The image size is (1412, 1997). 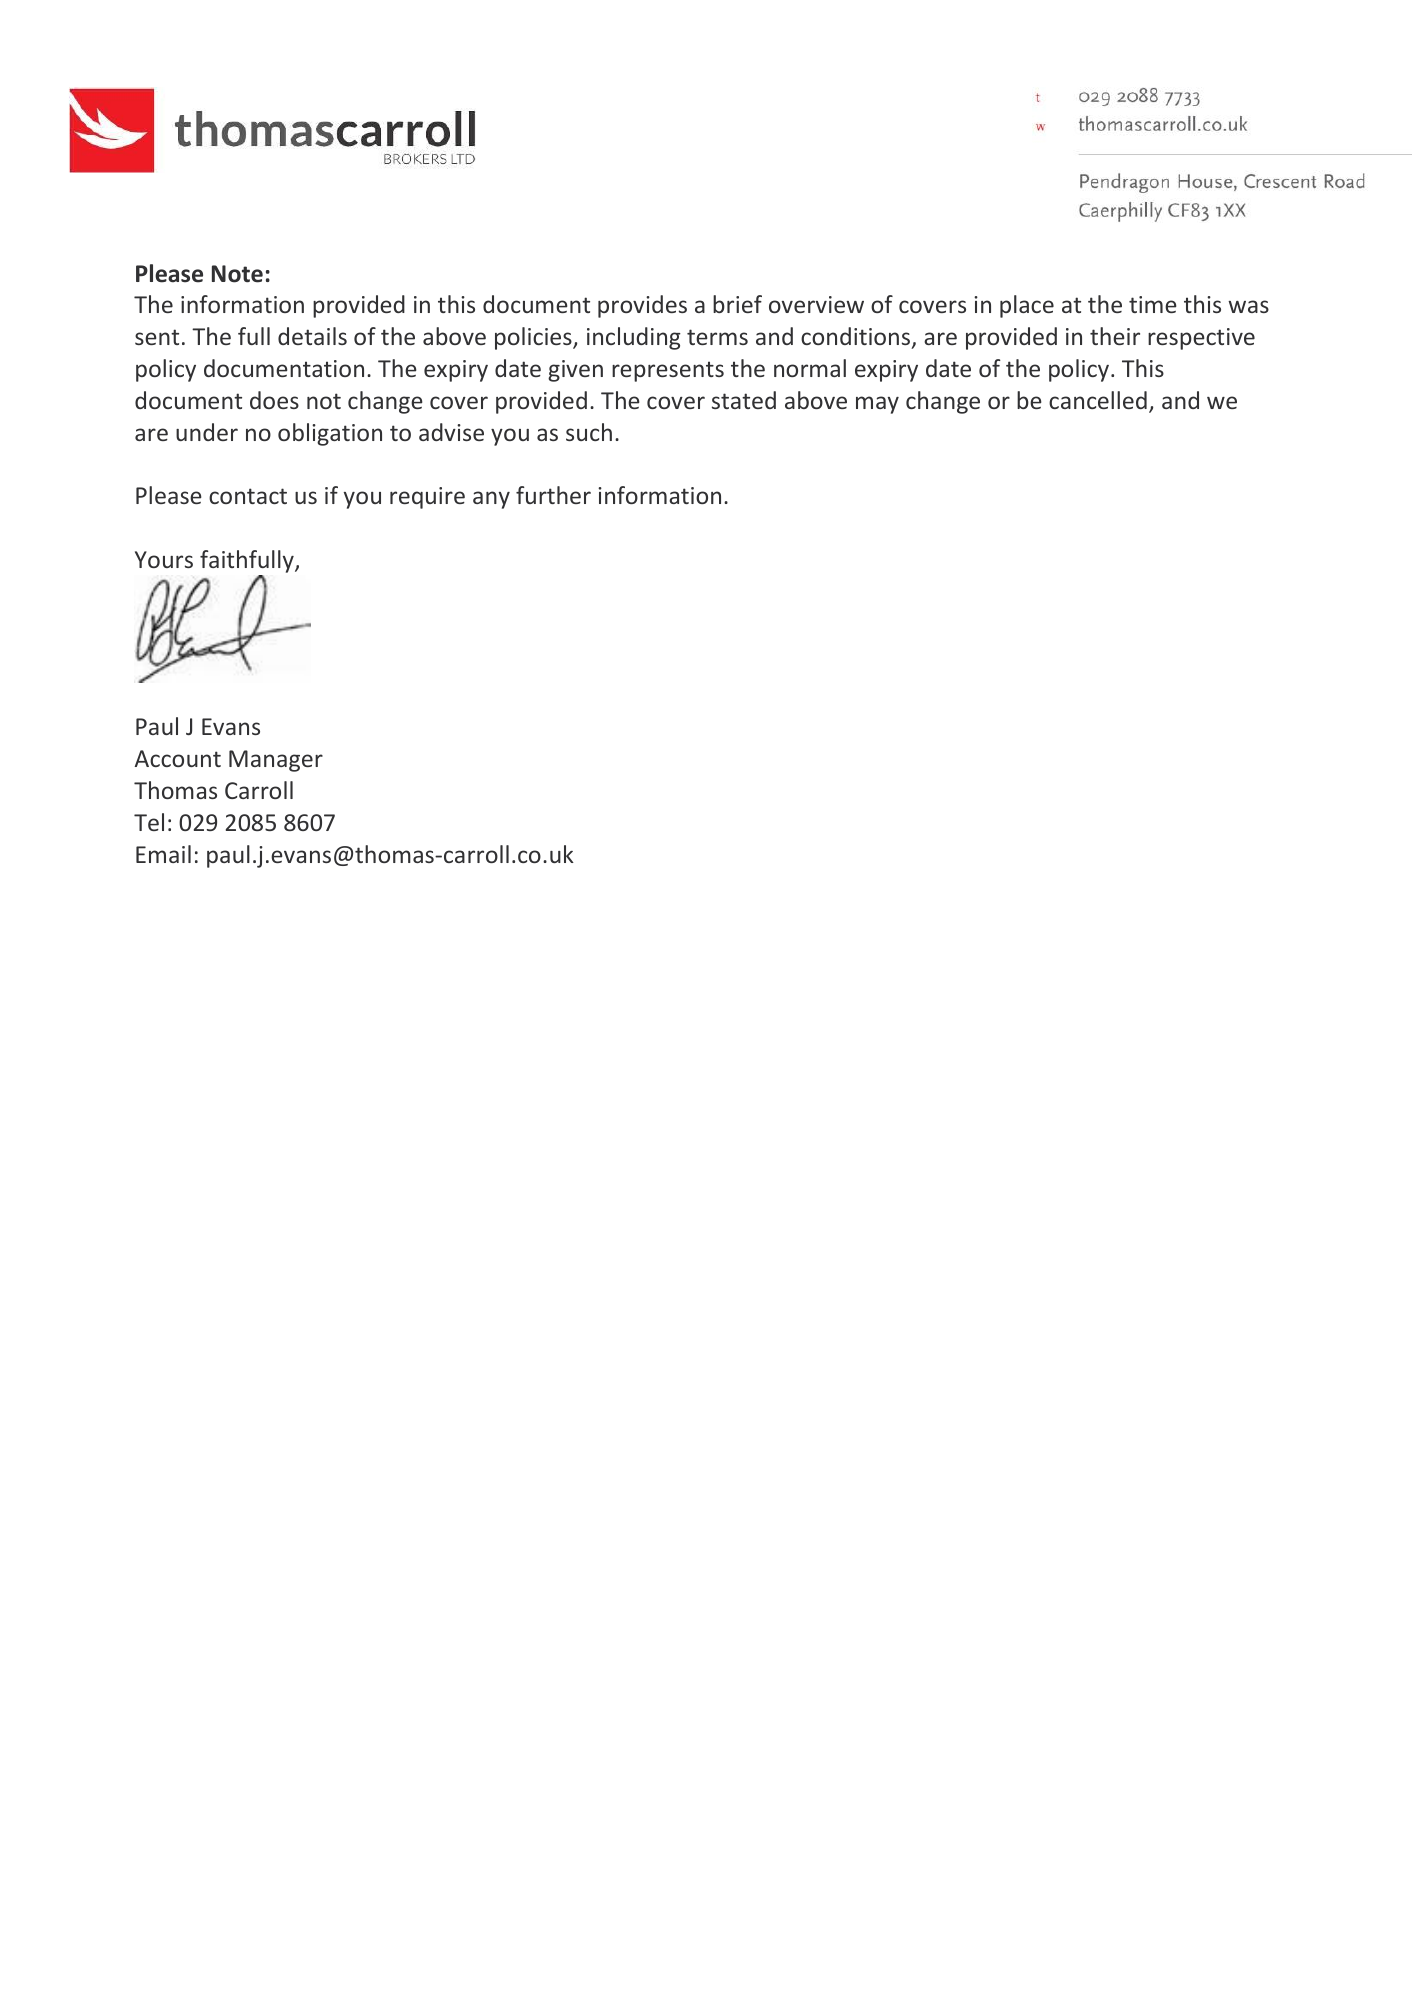 What do you see at coordinates (164, 559) in the screenshot?
I see `Yours` at bounding box center [164, 559].
